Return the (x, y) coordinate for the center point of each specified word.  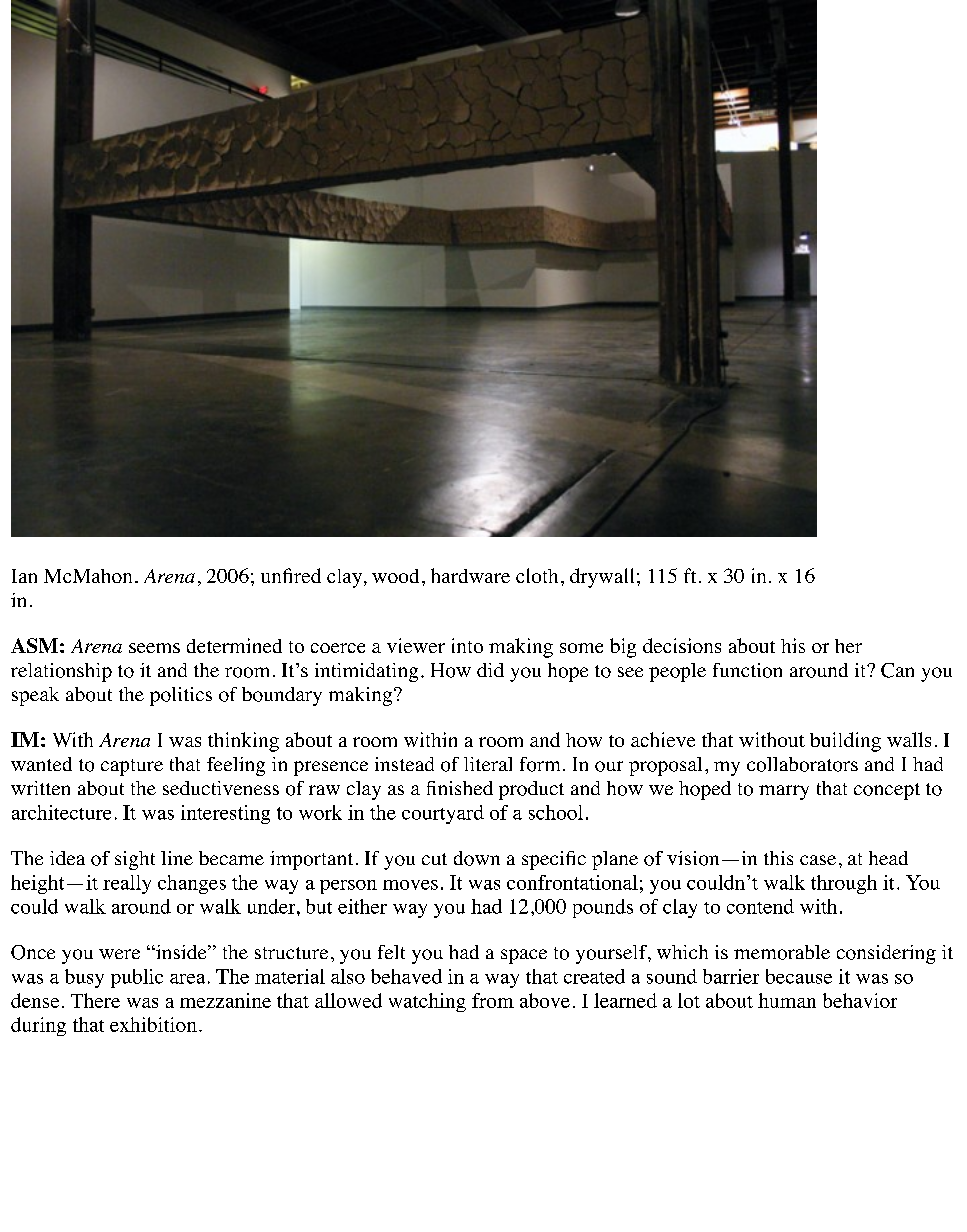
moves (410, 885)
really (127, 884)
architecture (61, 812)
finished (460, 788)
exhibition (153, 1024)
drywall (602, 578)
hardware (470, 575)
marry (784, 792)
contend (760, 906)
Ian (24, 576)
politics (181, 696)
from (493, 1000)
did (490, 670)
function (747, 670)
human (787, 1000)
